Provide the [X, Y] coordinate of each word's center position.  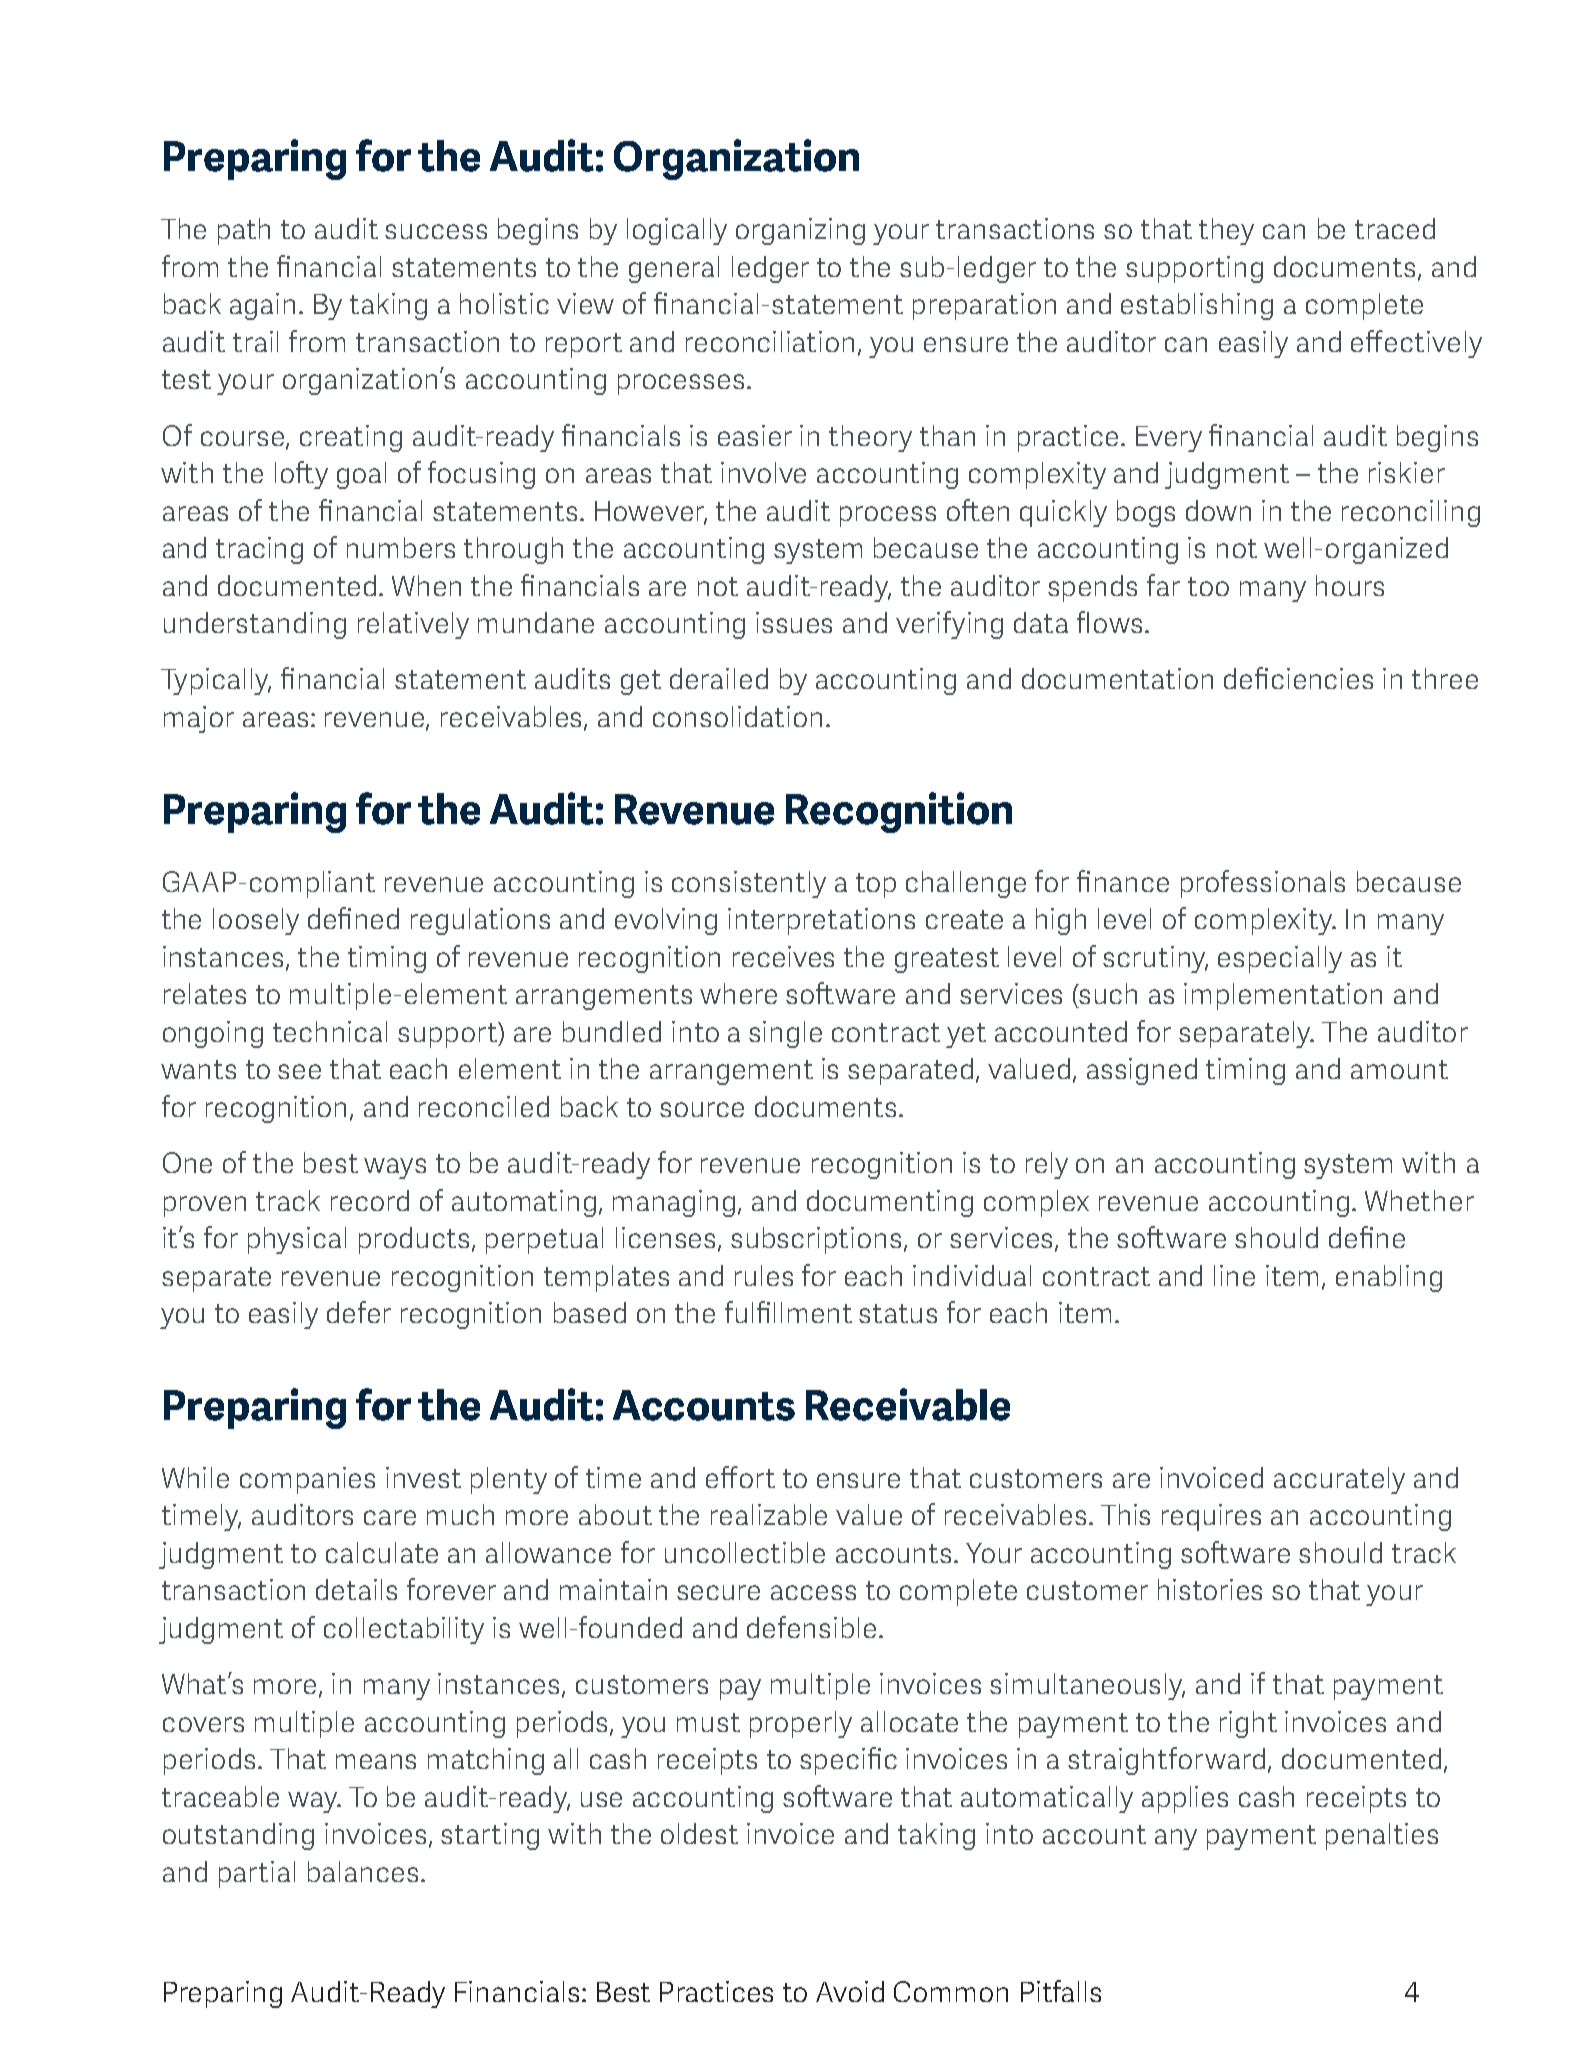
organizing [800, 231]
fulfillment [788, 1312]
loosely [256, 921]
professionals [1263, 884]
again [262, 306]
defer [359, 1312]
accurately [1339, 1480]
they [1226, 231]
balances [363, 1871]
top [876, 885]
